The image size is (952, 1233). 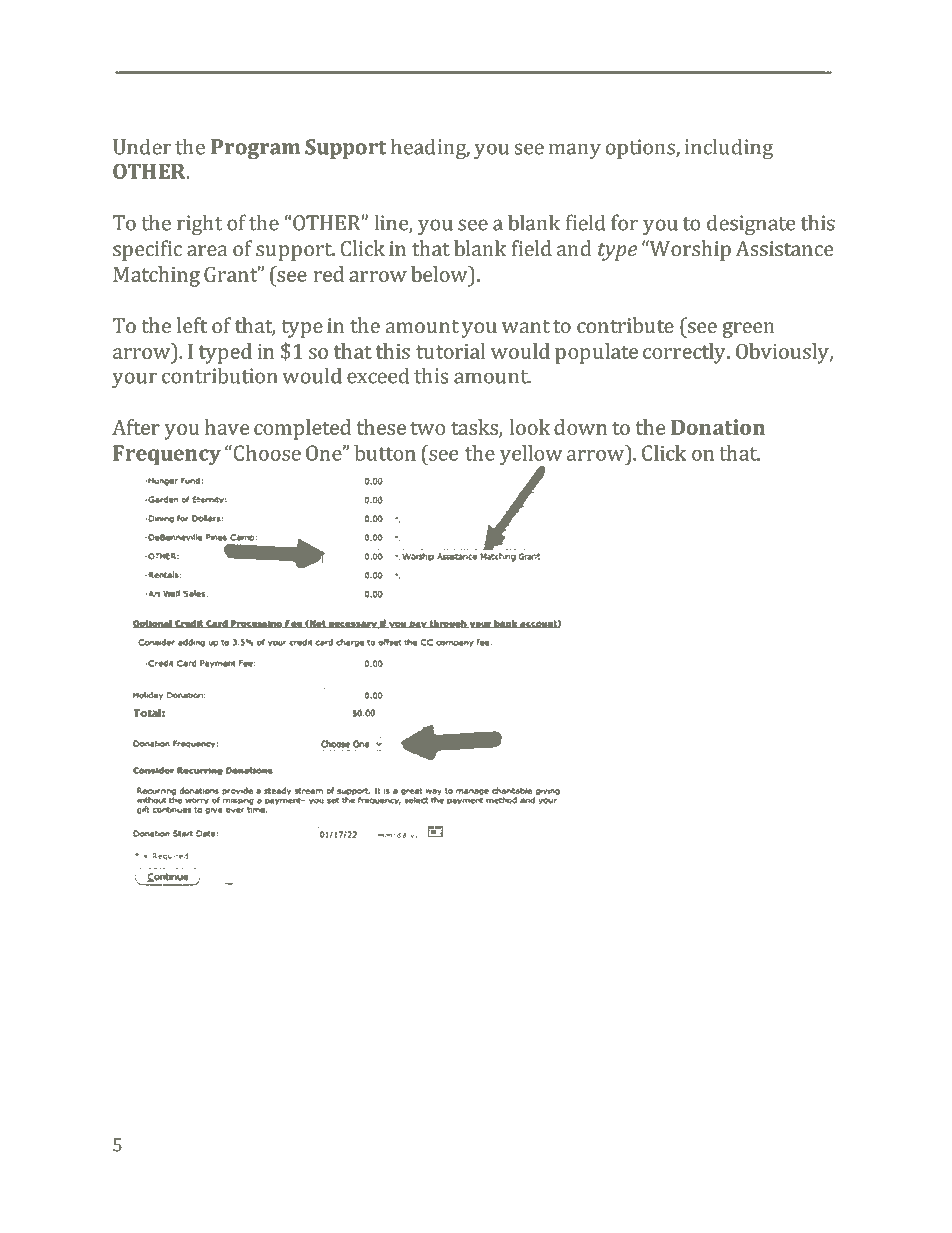 What do you see at coordinates (784, 248) in the screenshot?
I see `Assistance` at bounding box center [784, 248].
